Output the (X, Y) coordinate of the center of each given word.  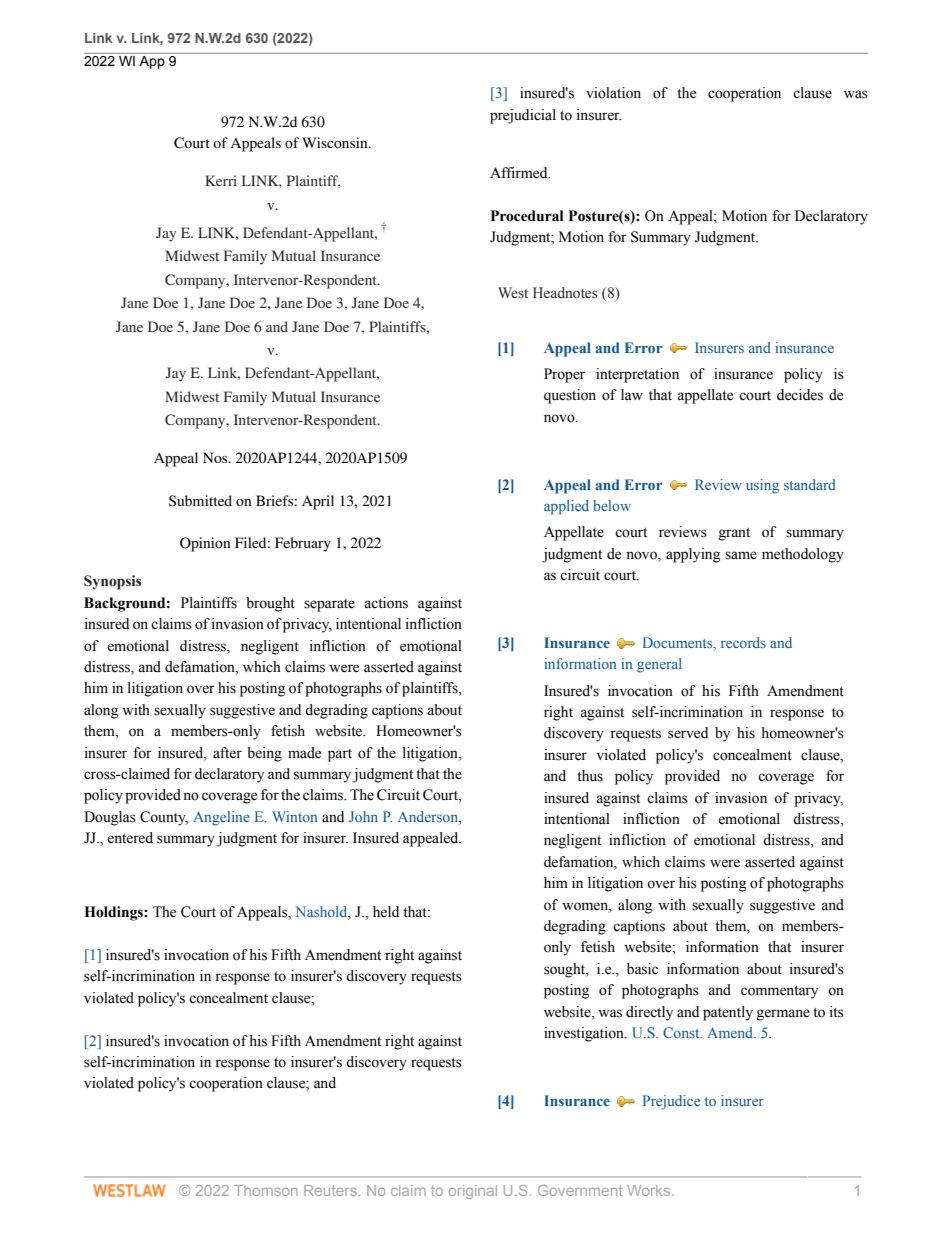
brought (270, 604)
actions (386, 603)
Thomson (266, 1190)
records (743, 642)
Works (650, 1190)
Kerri (221, 180)
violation (613, 93)
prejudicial (523, 116)
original (473, 1192)
